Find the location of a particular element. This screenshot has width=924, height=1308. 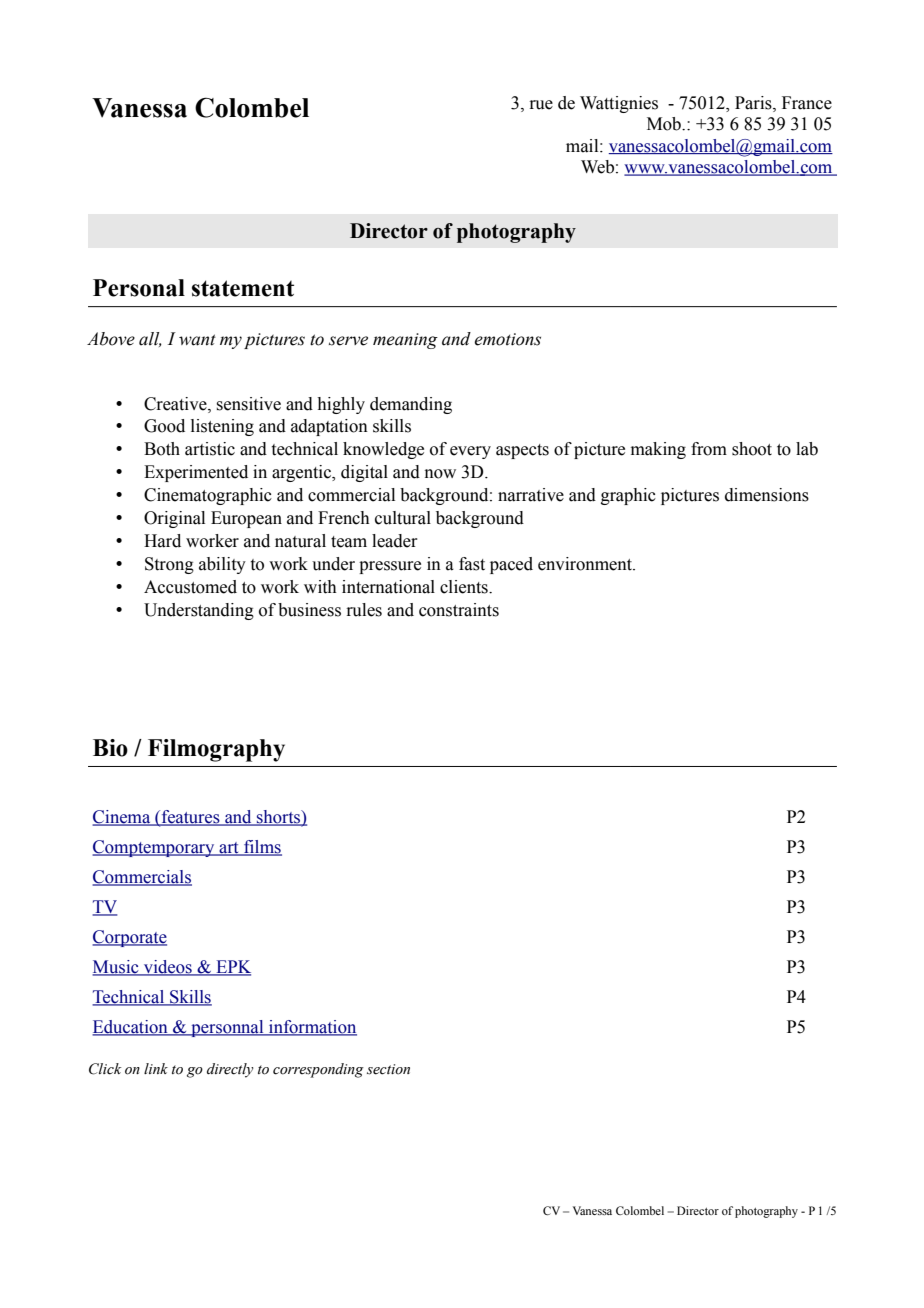

Accustomed is located at coordinates (190, 587).
